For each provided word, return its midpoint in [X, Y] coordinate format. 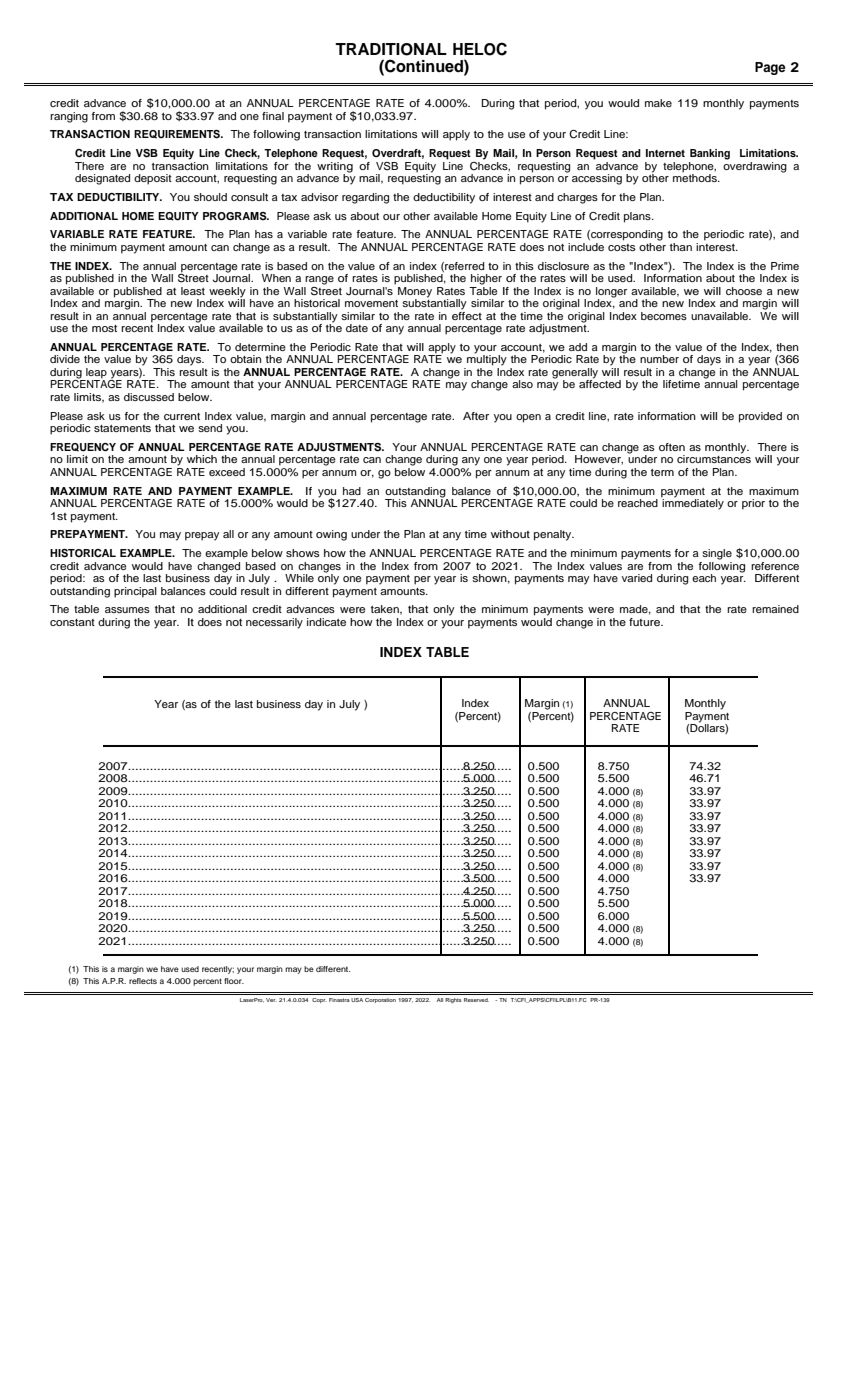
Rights [453, 1000]
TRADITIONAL [391, 49]
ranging [69, 117]
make [658, 103]
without [510, 534]
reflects [143, 981]
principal [135, 592]
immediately [692, 503]
